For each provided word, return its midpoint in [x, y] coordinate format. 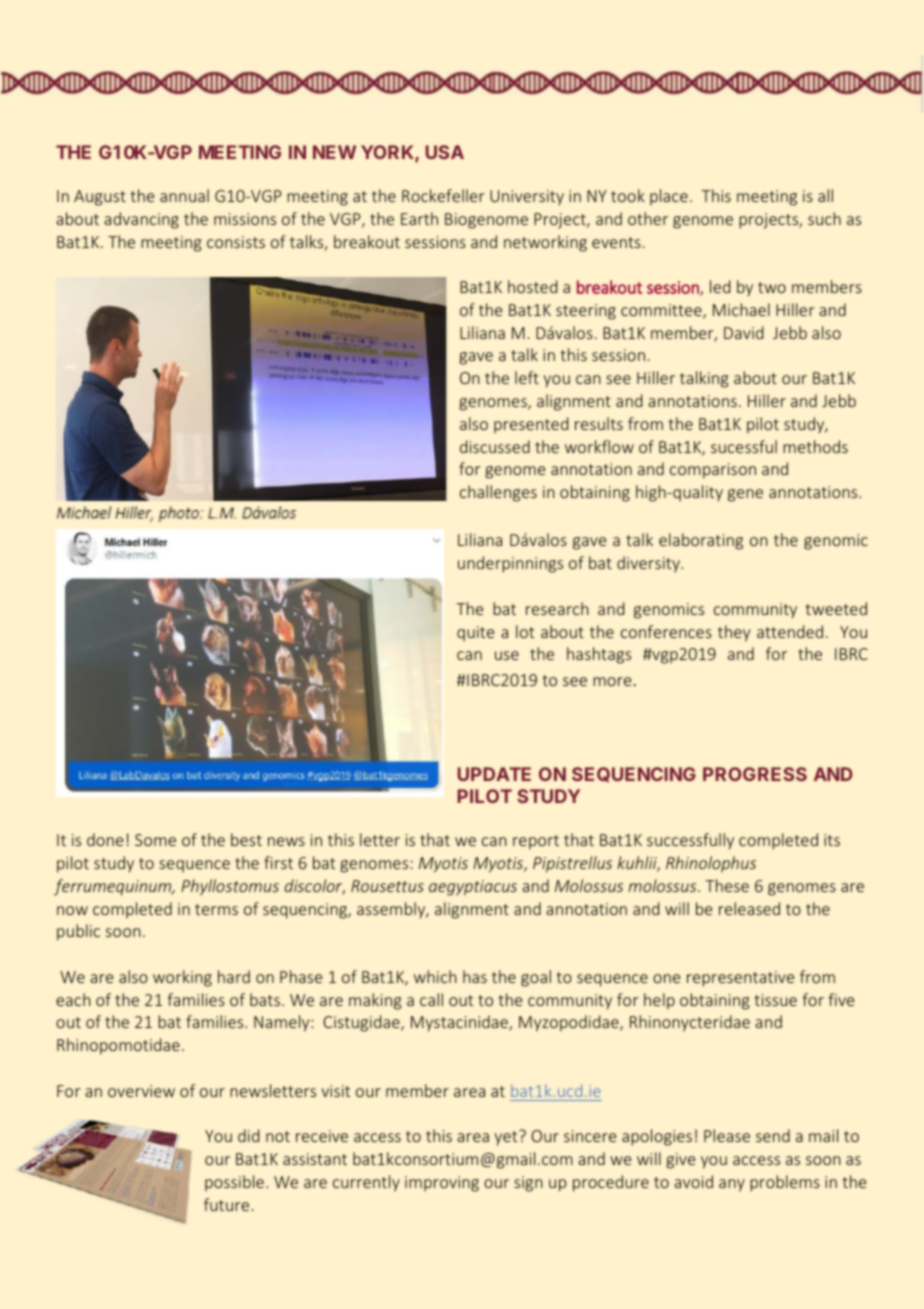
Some [155, 840]
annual [184, 195]
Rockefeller [443, 195]
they [734, 633]
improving [442, 1184]
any [732, 1185]
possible [234, 1183]
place [669, 197]
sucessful [744, 446]
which [435, 976]
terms [216, 909]
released [749, 908]
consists [236, 242]
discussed [495, 446]
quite [475, 633]
